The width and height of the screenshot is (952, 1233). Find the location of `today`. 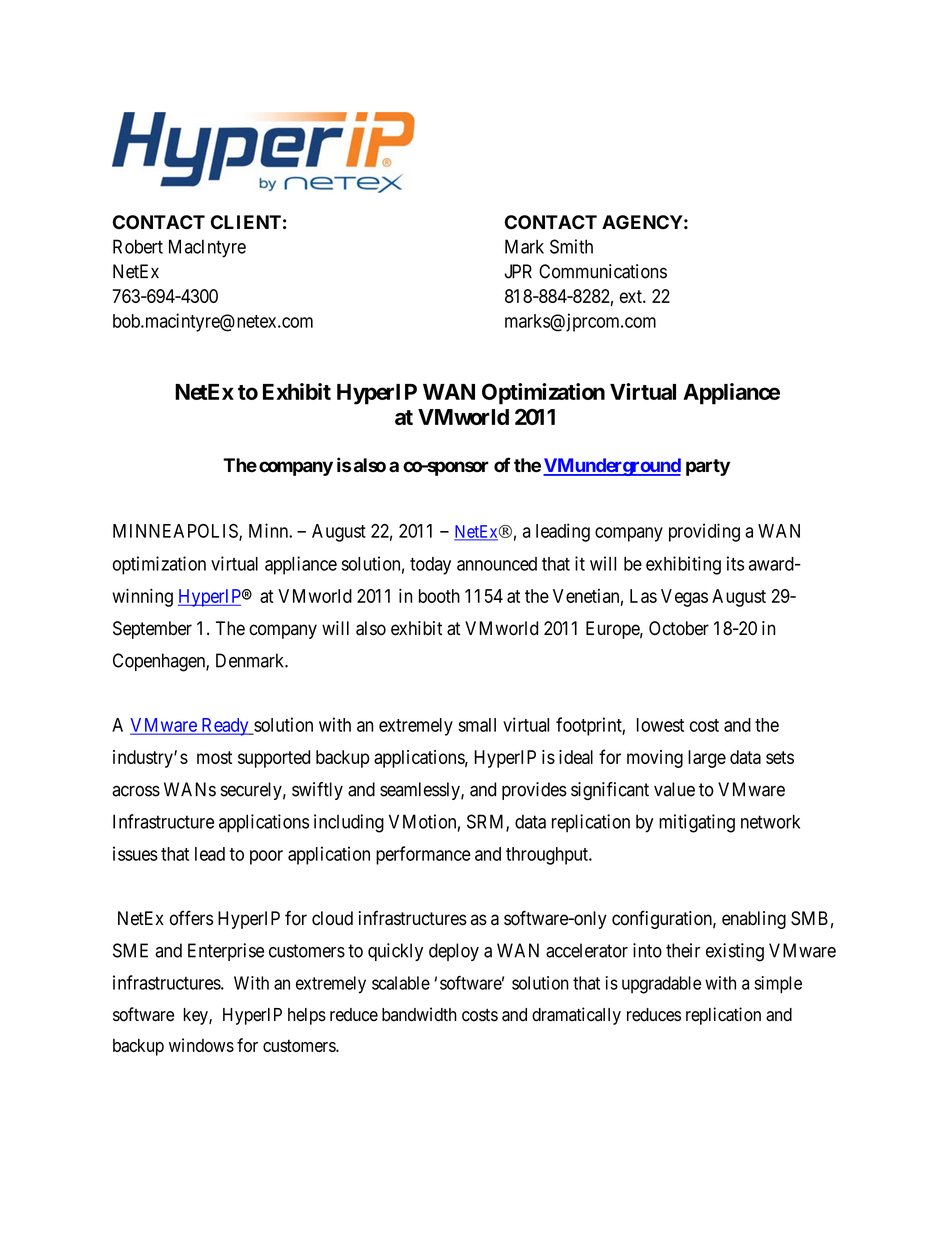

today is located at coordinates (430, 566).
